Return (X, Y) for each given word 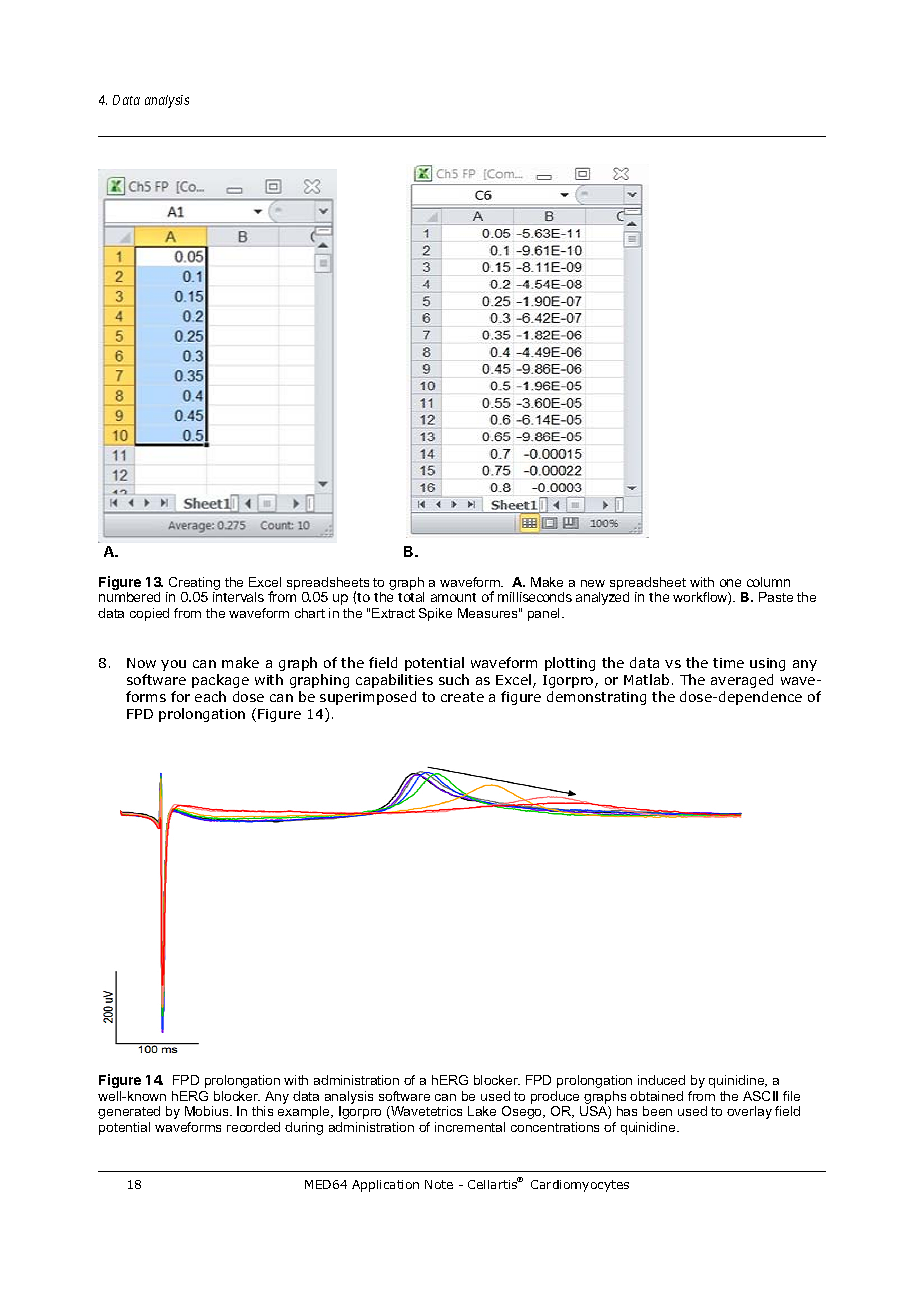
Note (439, 1184)
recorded (253, 1127)
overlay (749, 1112)
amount (453, 597)
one (730, 583)
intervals (238, 597)
